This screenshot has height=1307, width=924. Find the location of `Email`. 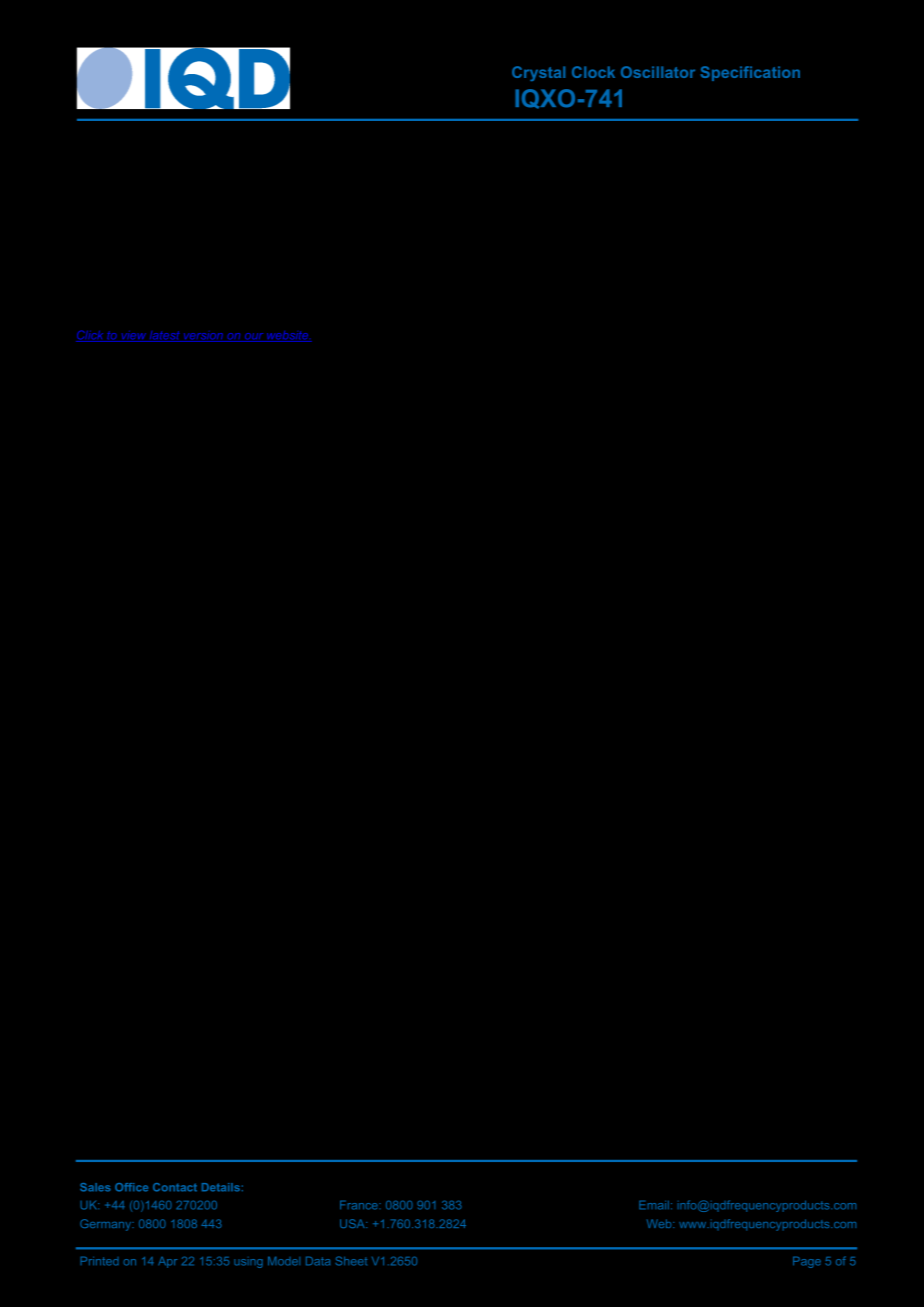

Email is located at coordinates (654, 1205).
